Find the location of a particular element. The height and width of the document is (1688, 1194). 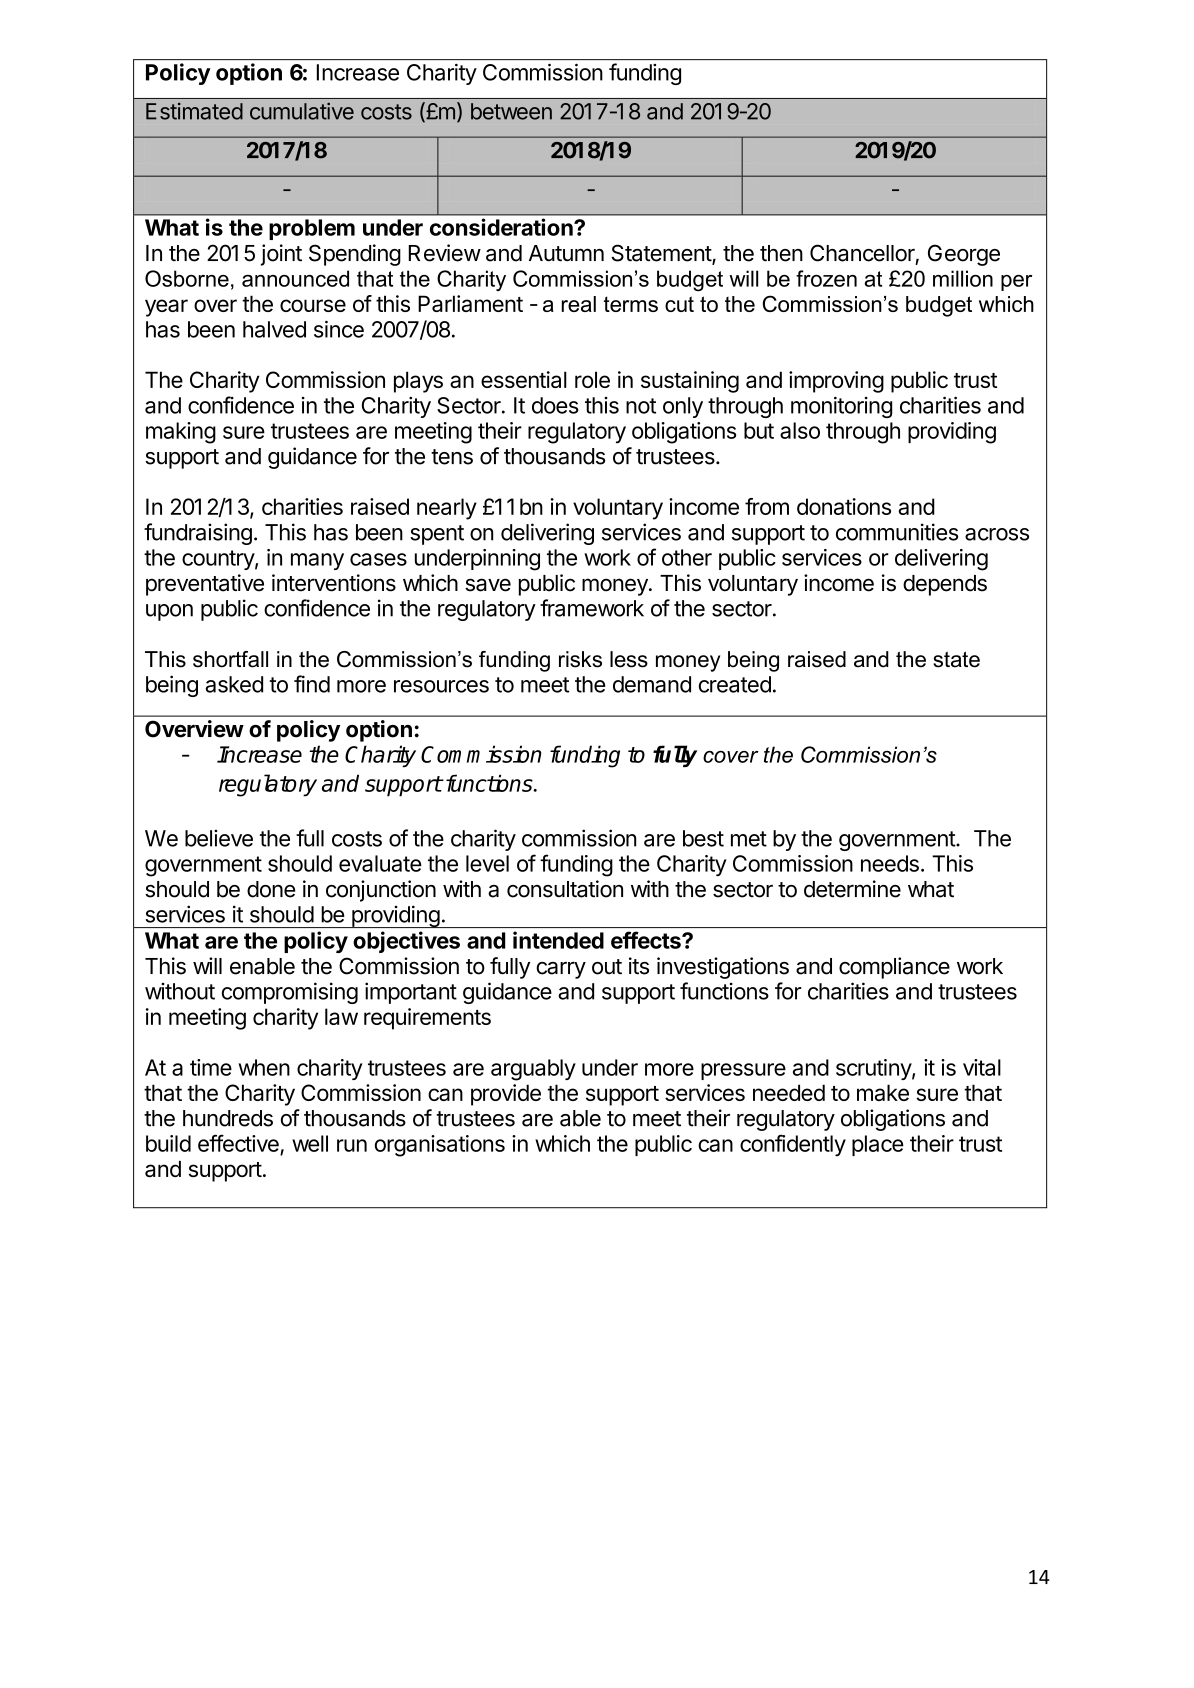

George is located at coordinates (964, 255).
